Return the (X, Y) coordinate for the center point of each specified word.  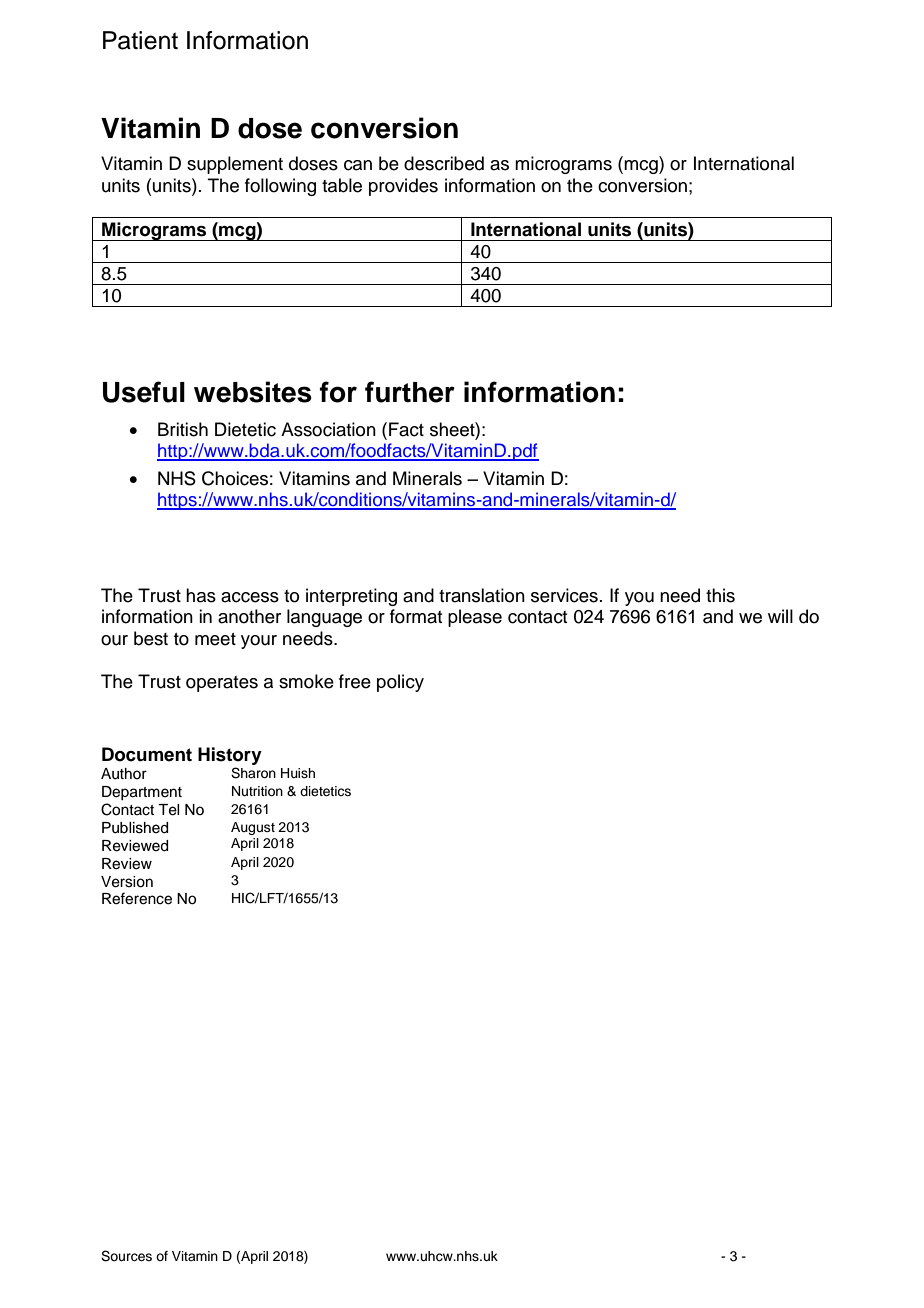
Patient (140, 40)
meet (215, 639)
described (444, 163)
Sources (126, 1256)
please (475, 618)
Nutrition (257, 791)
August (253, 828)
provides (403, 187)
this (720, 595)
